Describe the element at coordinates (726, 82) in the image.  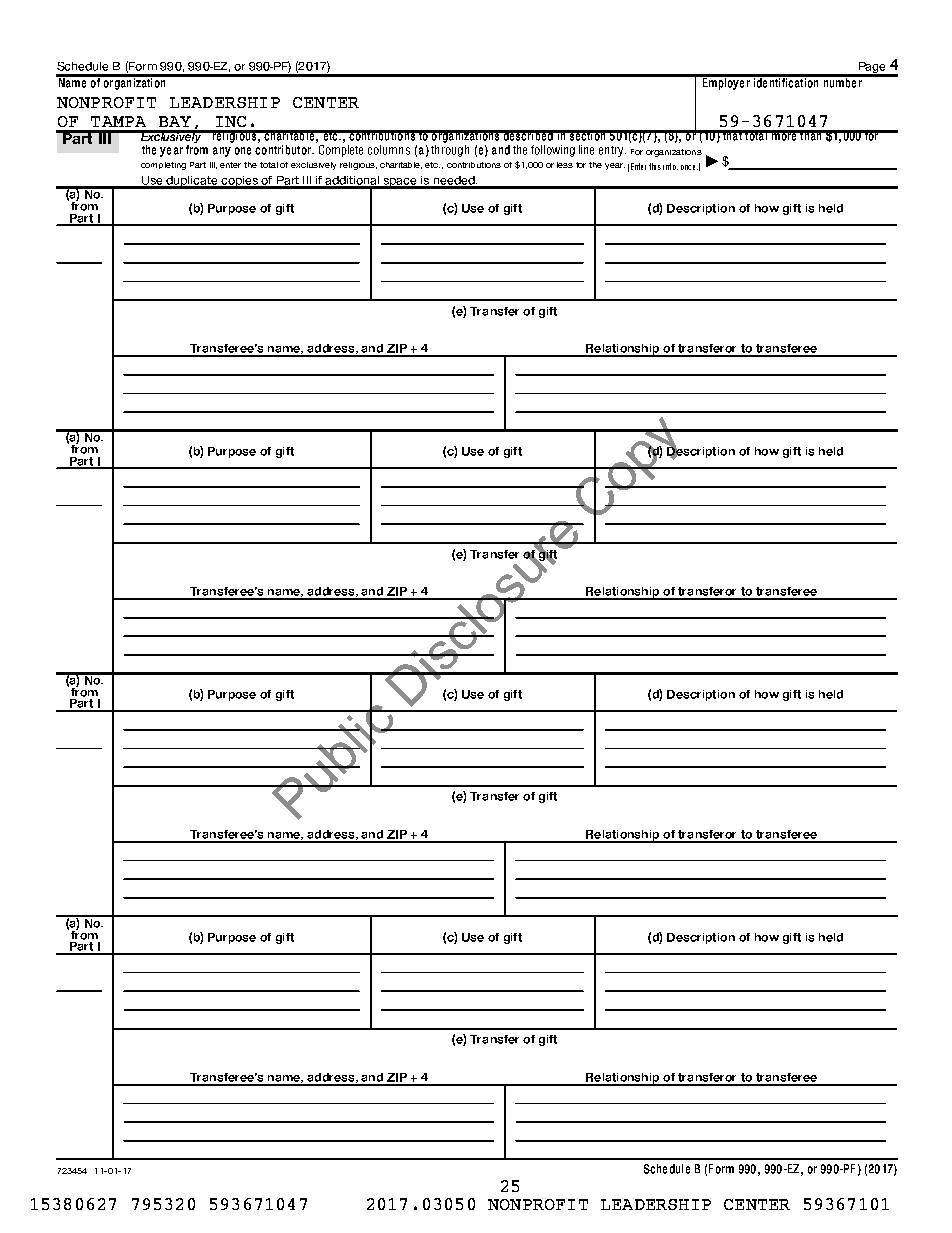
I see `Employer` at that location.
